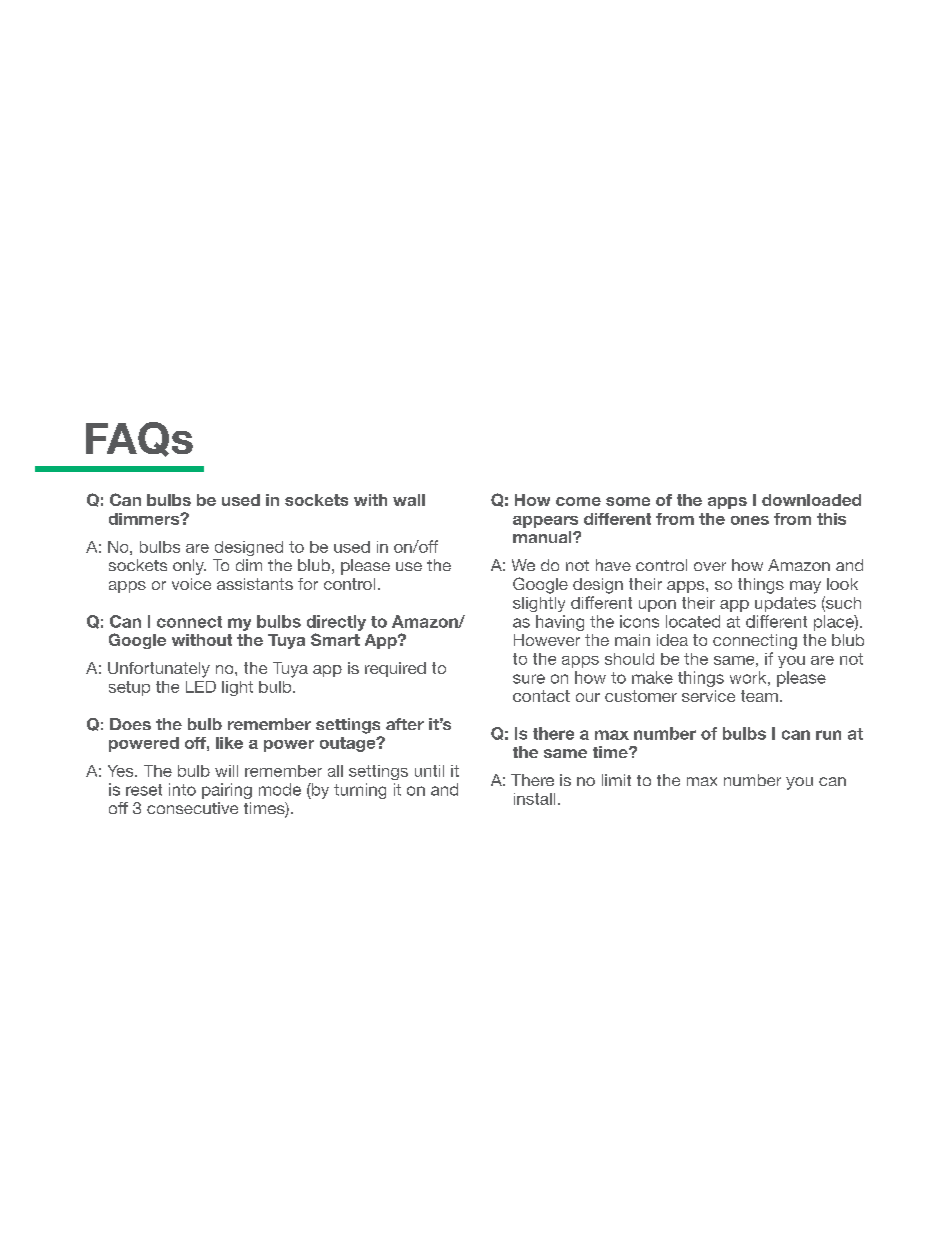  I want to click on limit, so click(616, 780).
